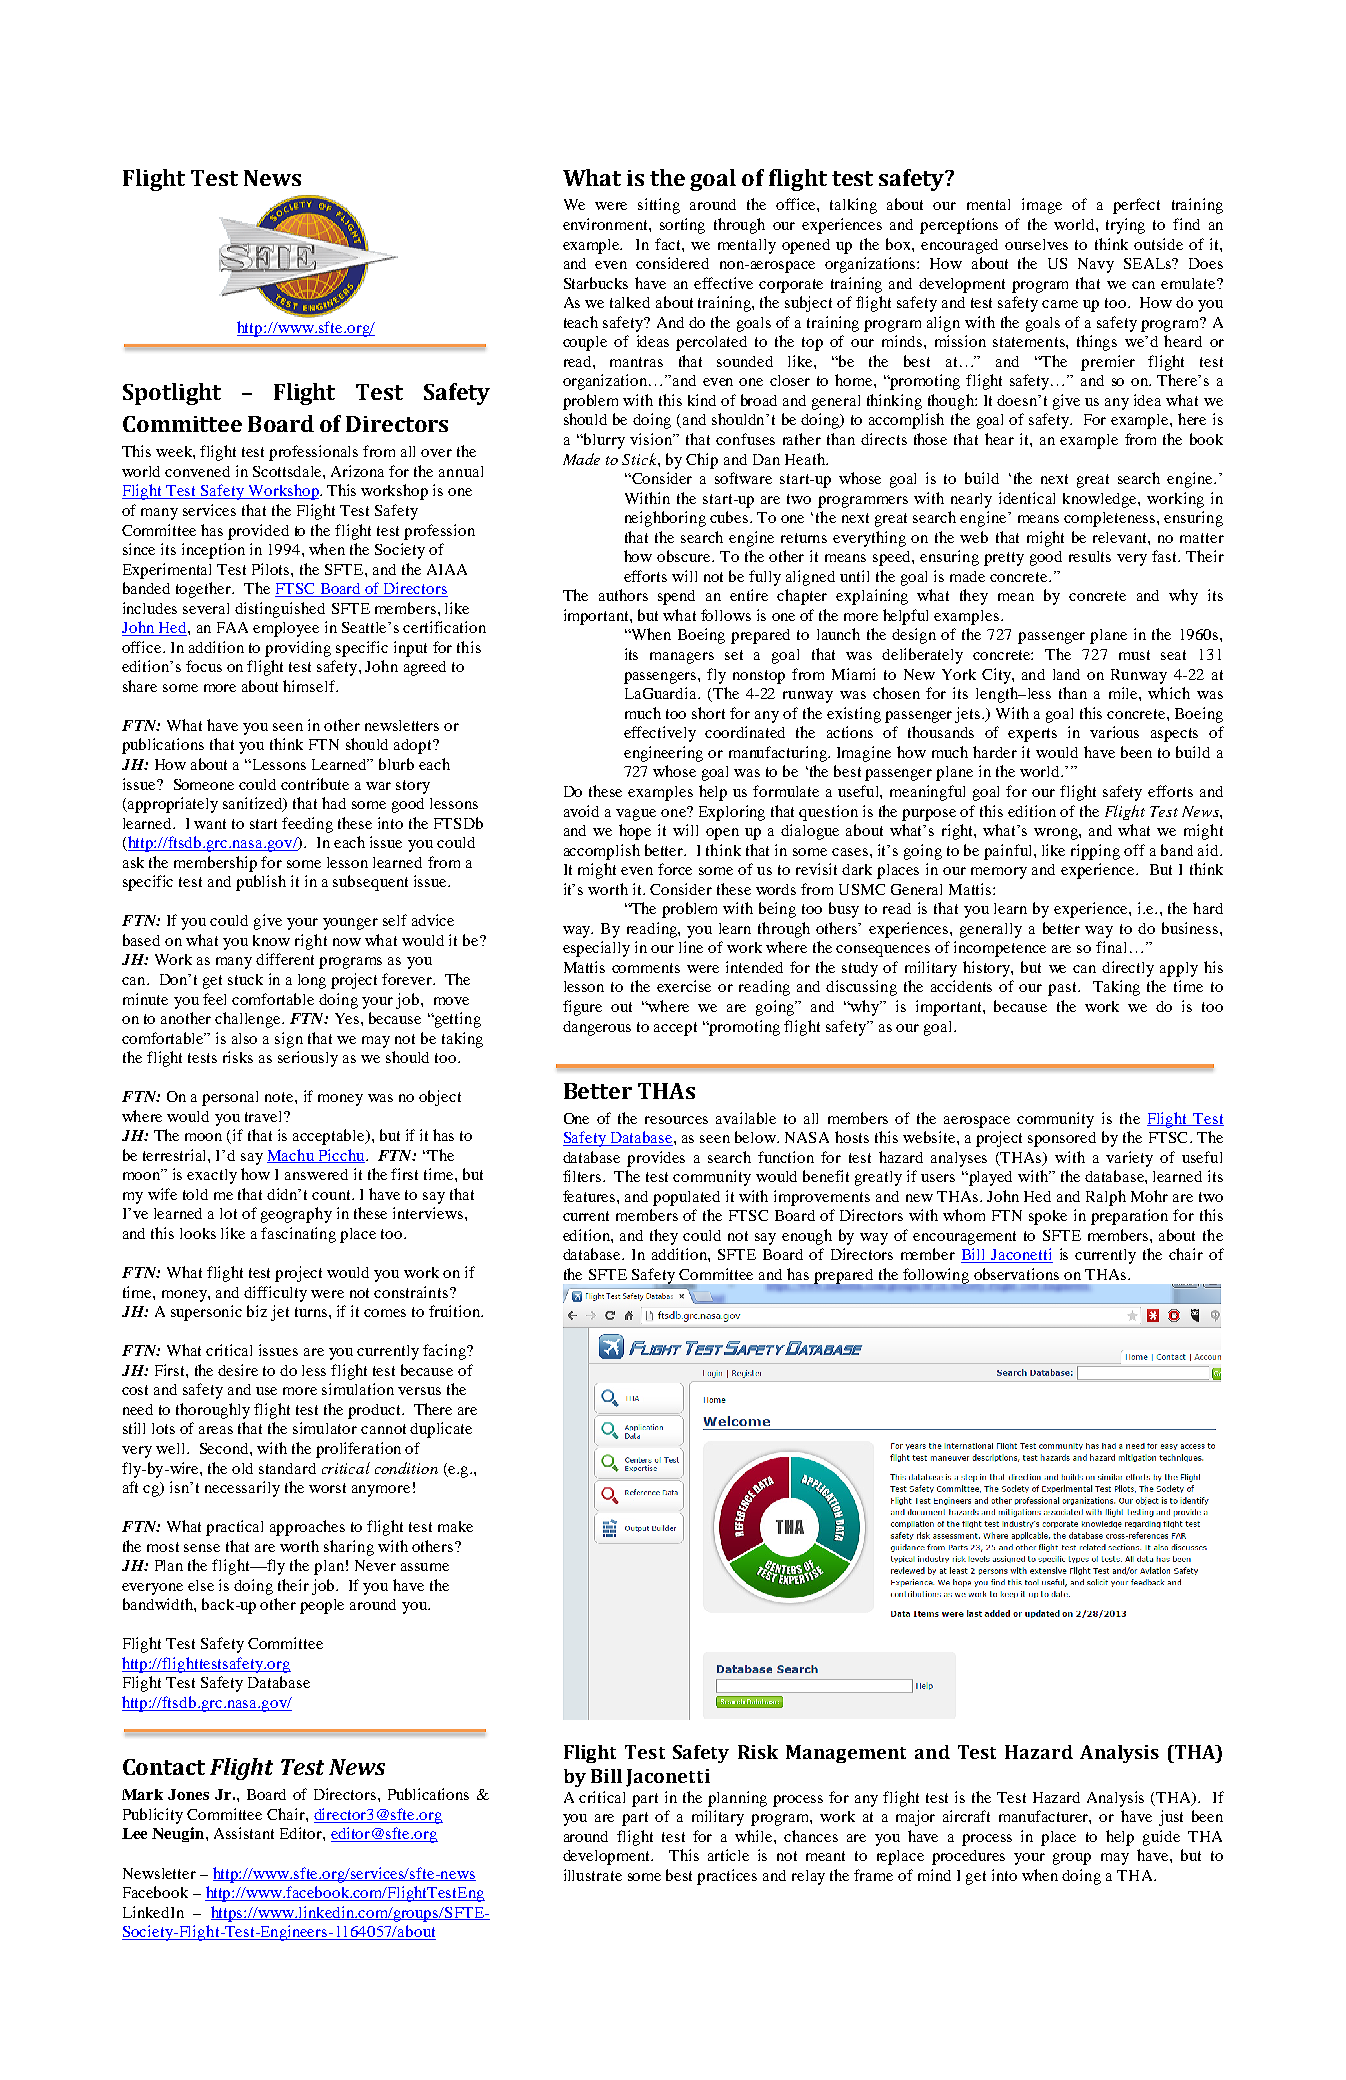  I want to click on guide, so click(1161, 1838).
